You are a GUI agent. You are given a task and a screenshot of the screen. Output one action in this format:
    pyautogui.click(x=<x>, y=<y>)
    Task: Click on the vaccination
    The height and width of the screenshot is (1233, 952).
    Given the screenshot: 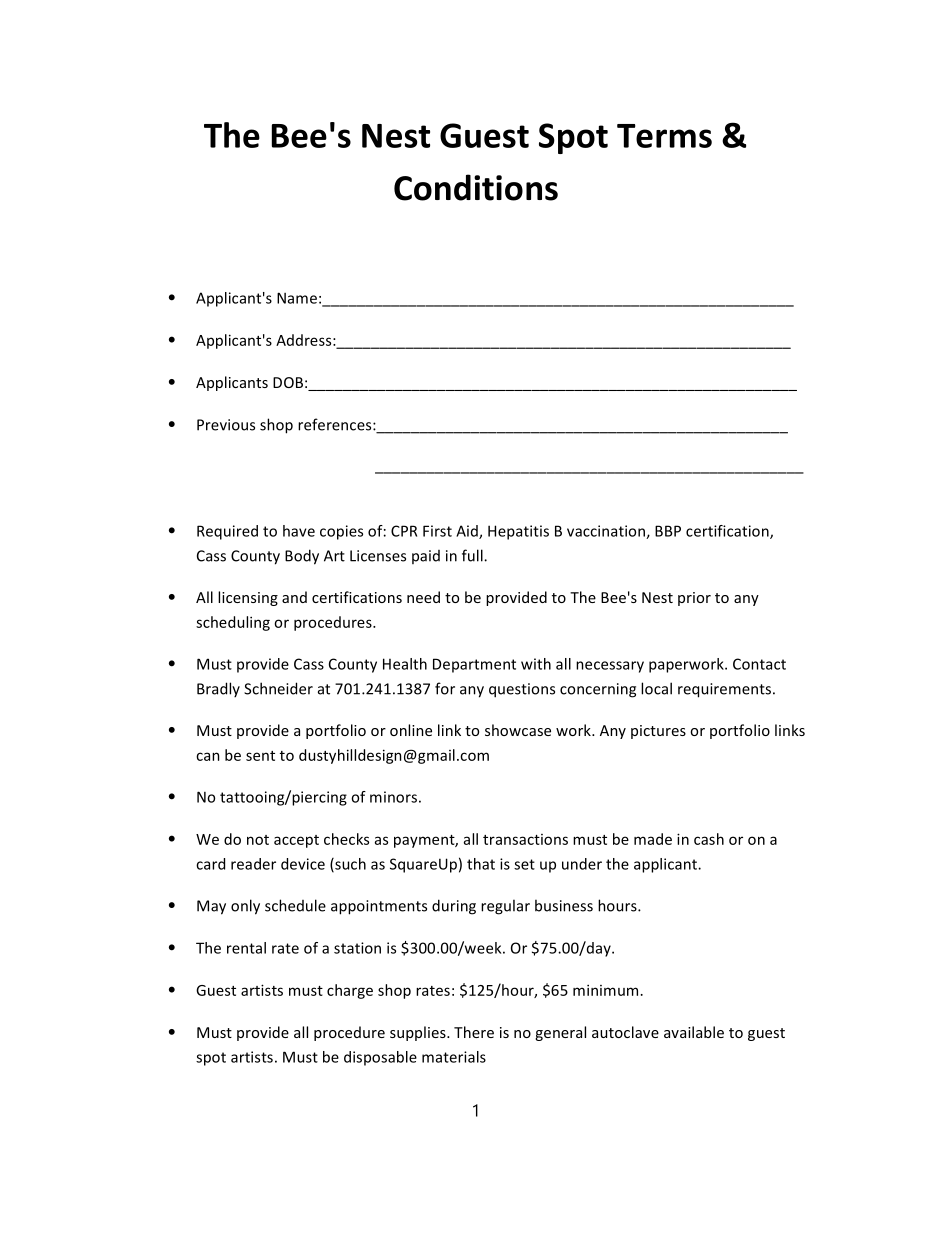 What is the action you would take?
    pyautogui.click(x=607, y=532)
